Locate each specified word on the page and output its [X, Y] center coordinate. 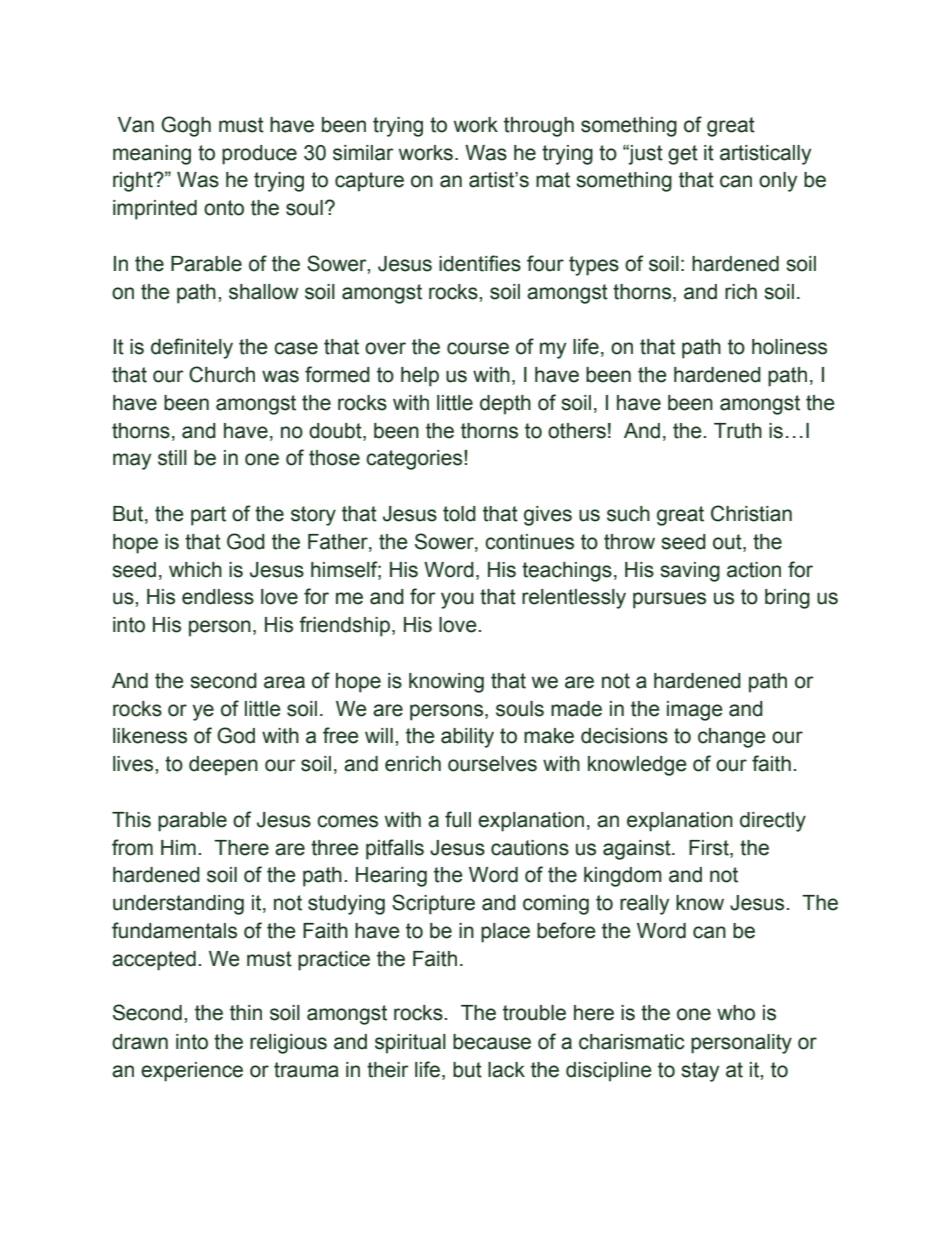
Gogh [186, 126]
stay [700, 1072]
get [683, 155]
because [492, 1042]
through [539, 127]
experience [192, 1072]
